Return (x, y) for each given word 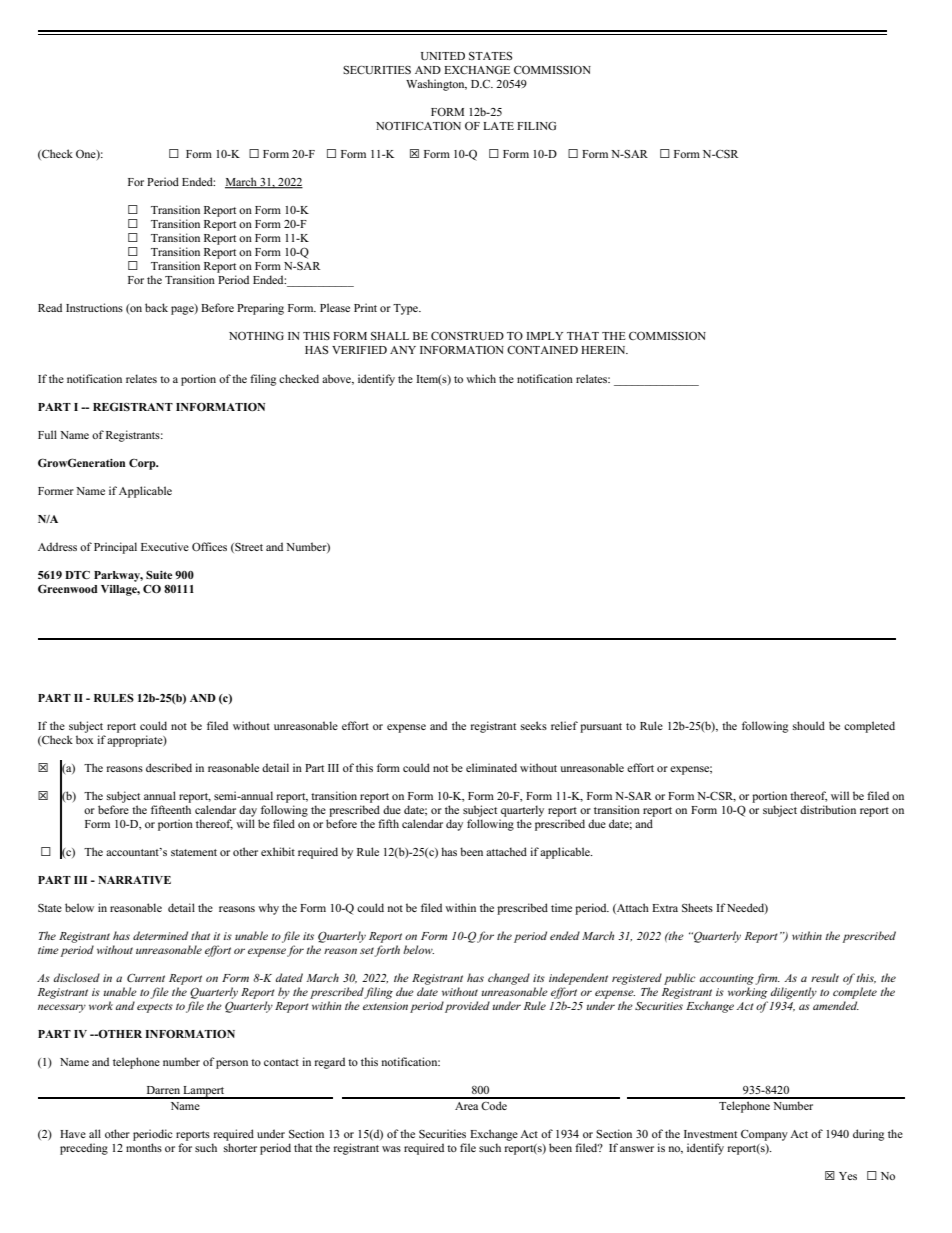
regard (330, 1063)
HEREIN (604, 350)
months (144, 1147)
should (809, 725)
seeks (534, 725)
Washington (436, 85)
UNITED (443, 56)
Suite (159, 575)
